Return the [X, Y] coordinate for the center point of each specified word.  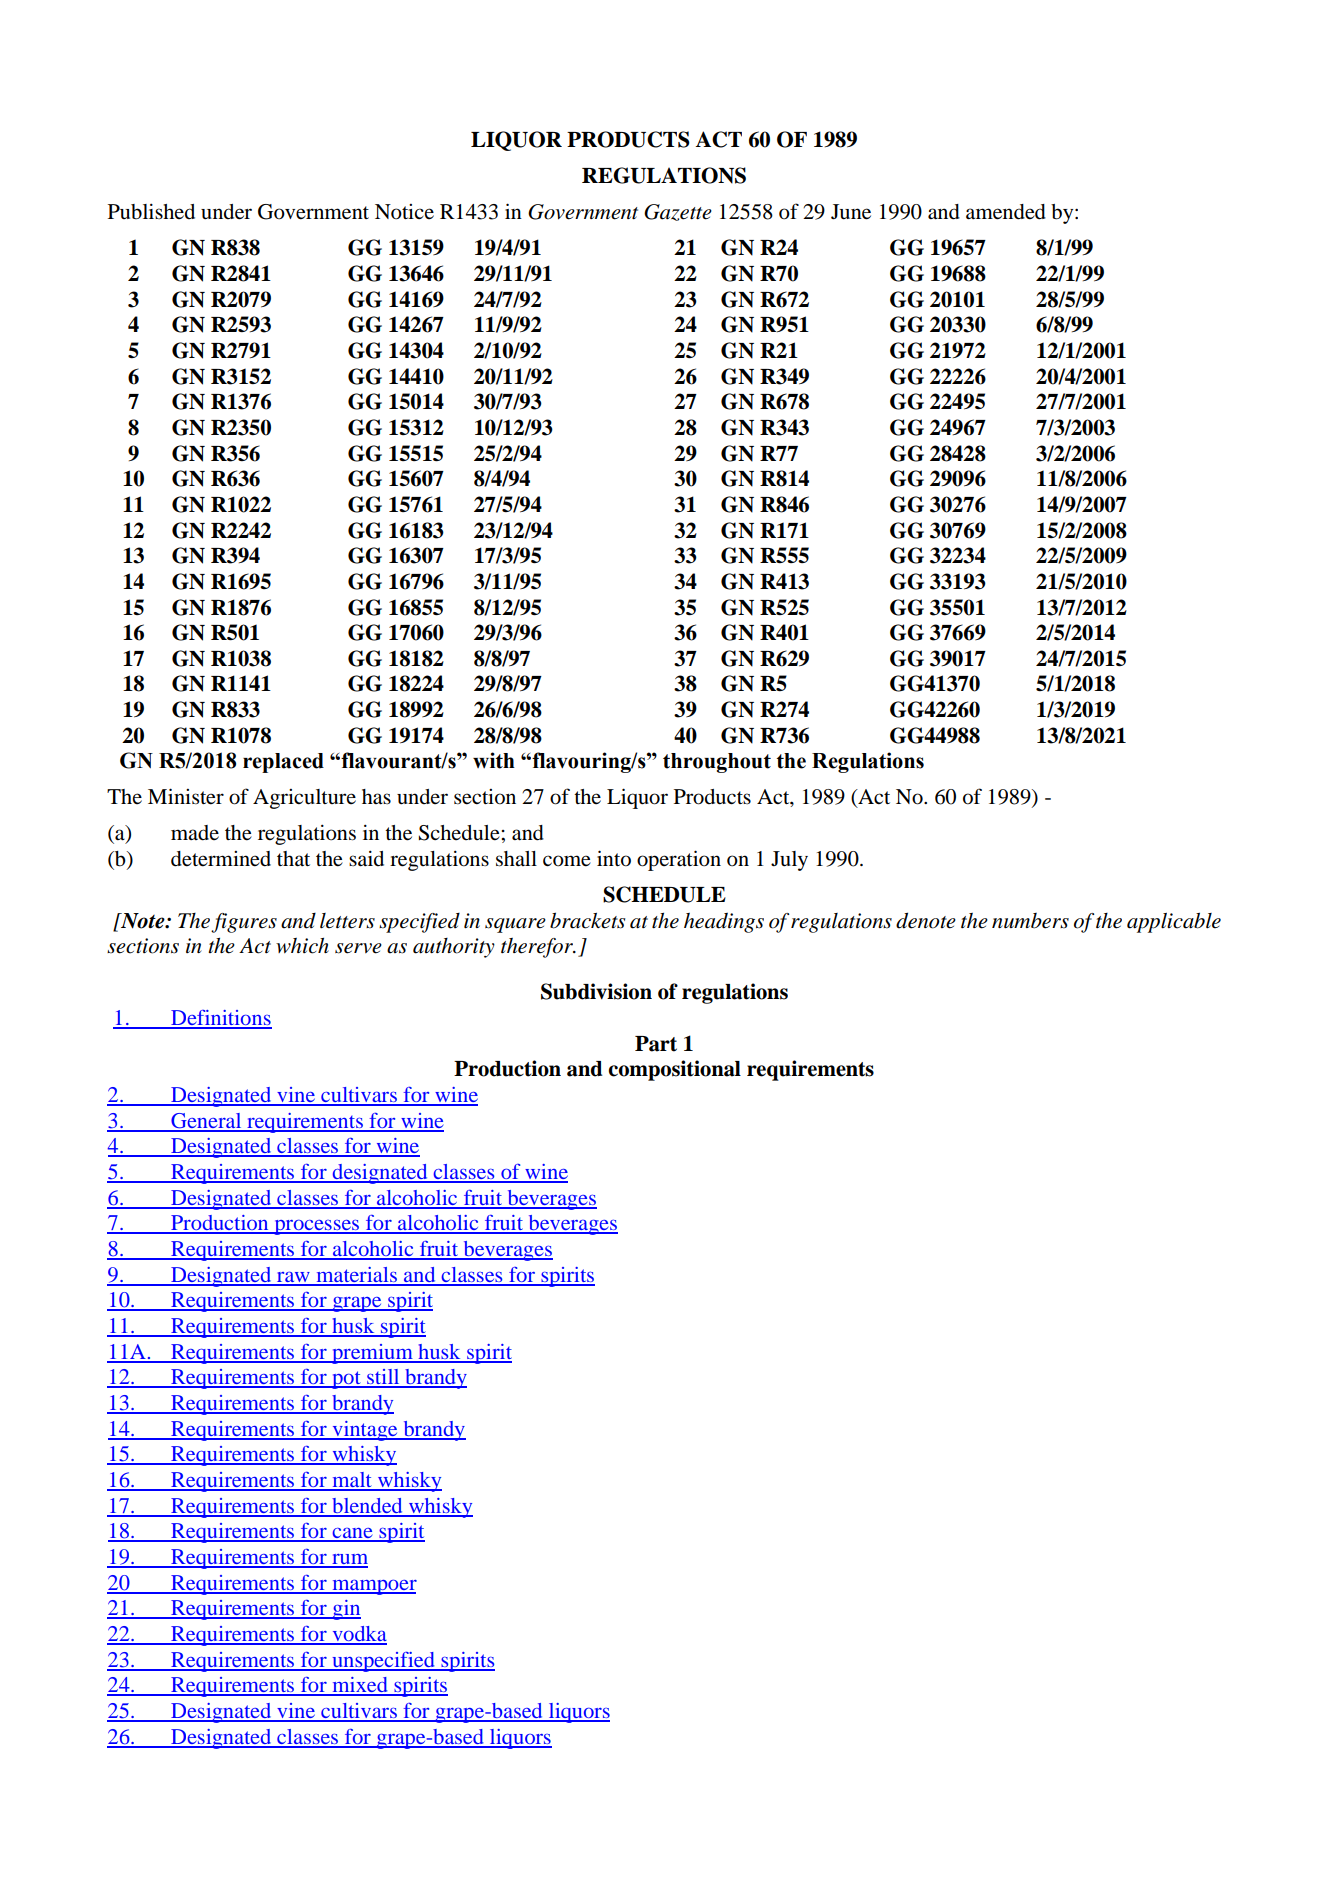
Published [151, 211]
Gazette [678, 212]
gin [345, 1610]
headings [724, 923]
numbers [1030, 921]
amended [1006, 212]
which [302, 946]
